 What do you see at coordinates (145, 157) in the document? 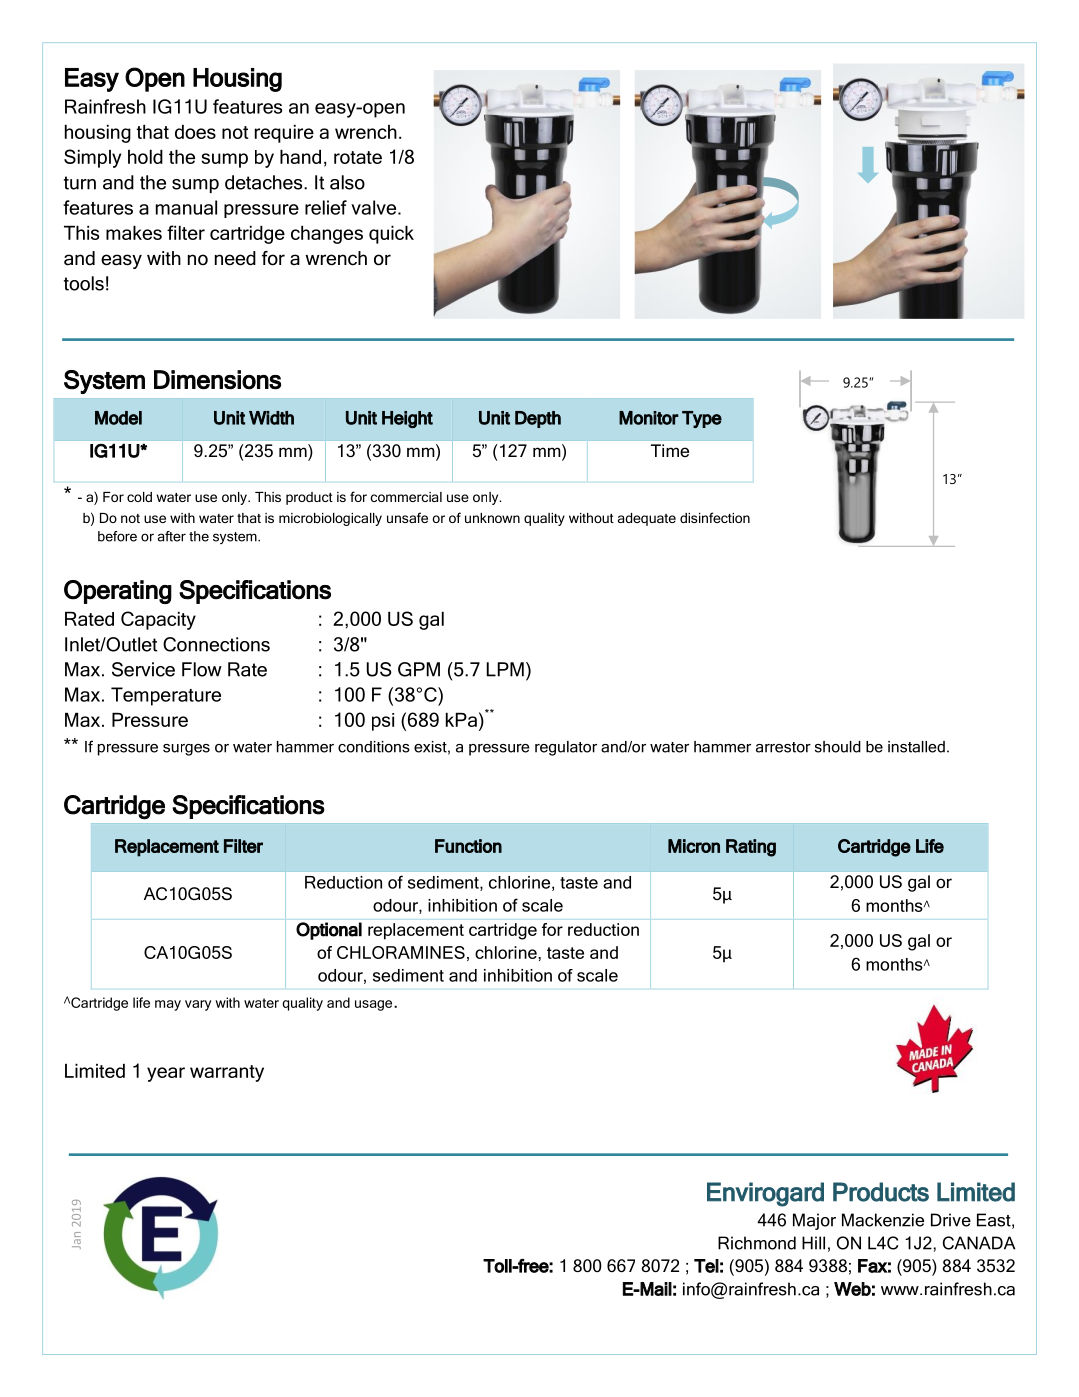
I see `hold` at bounding box center [145, 157].
